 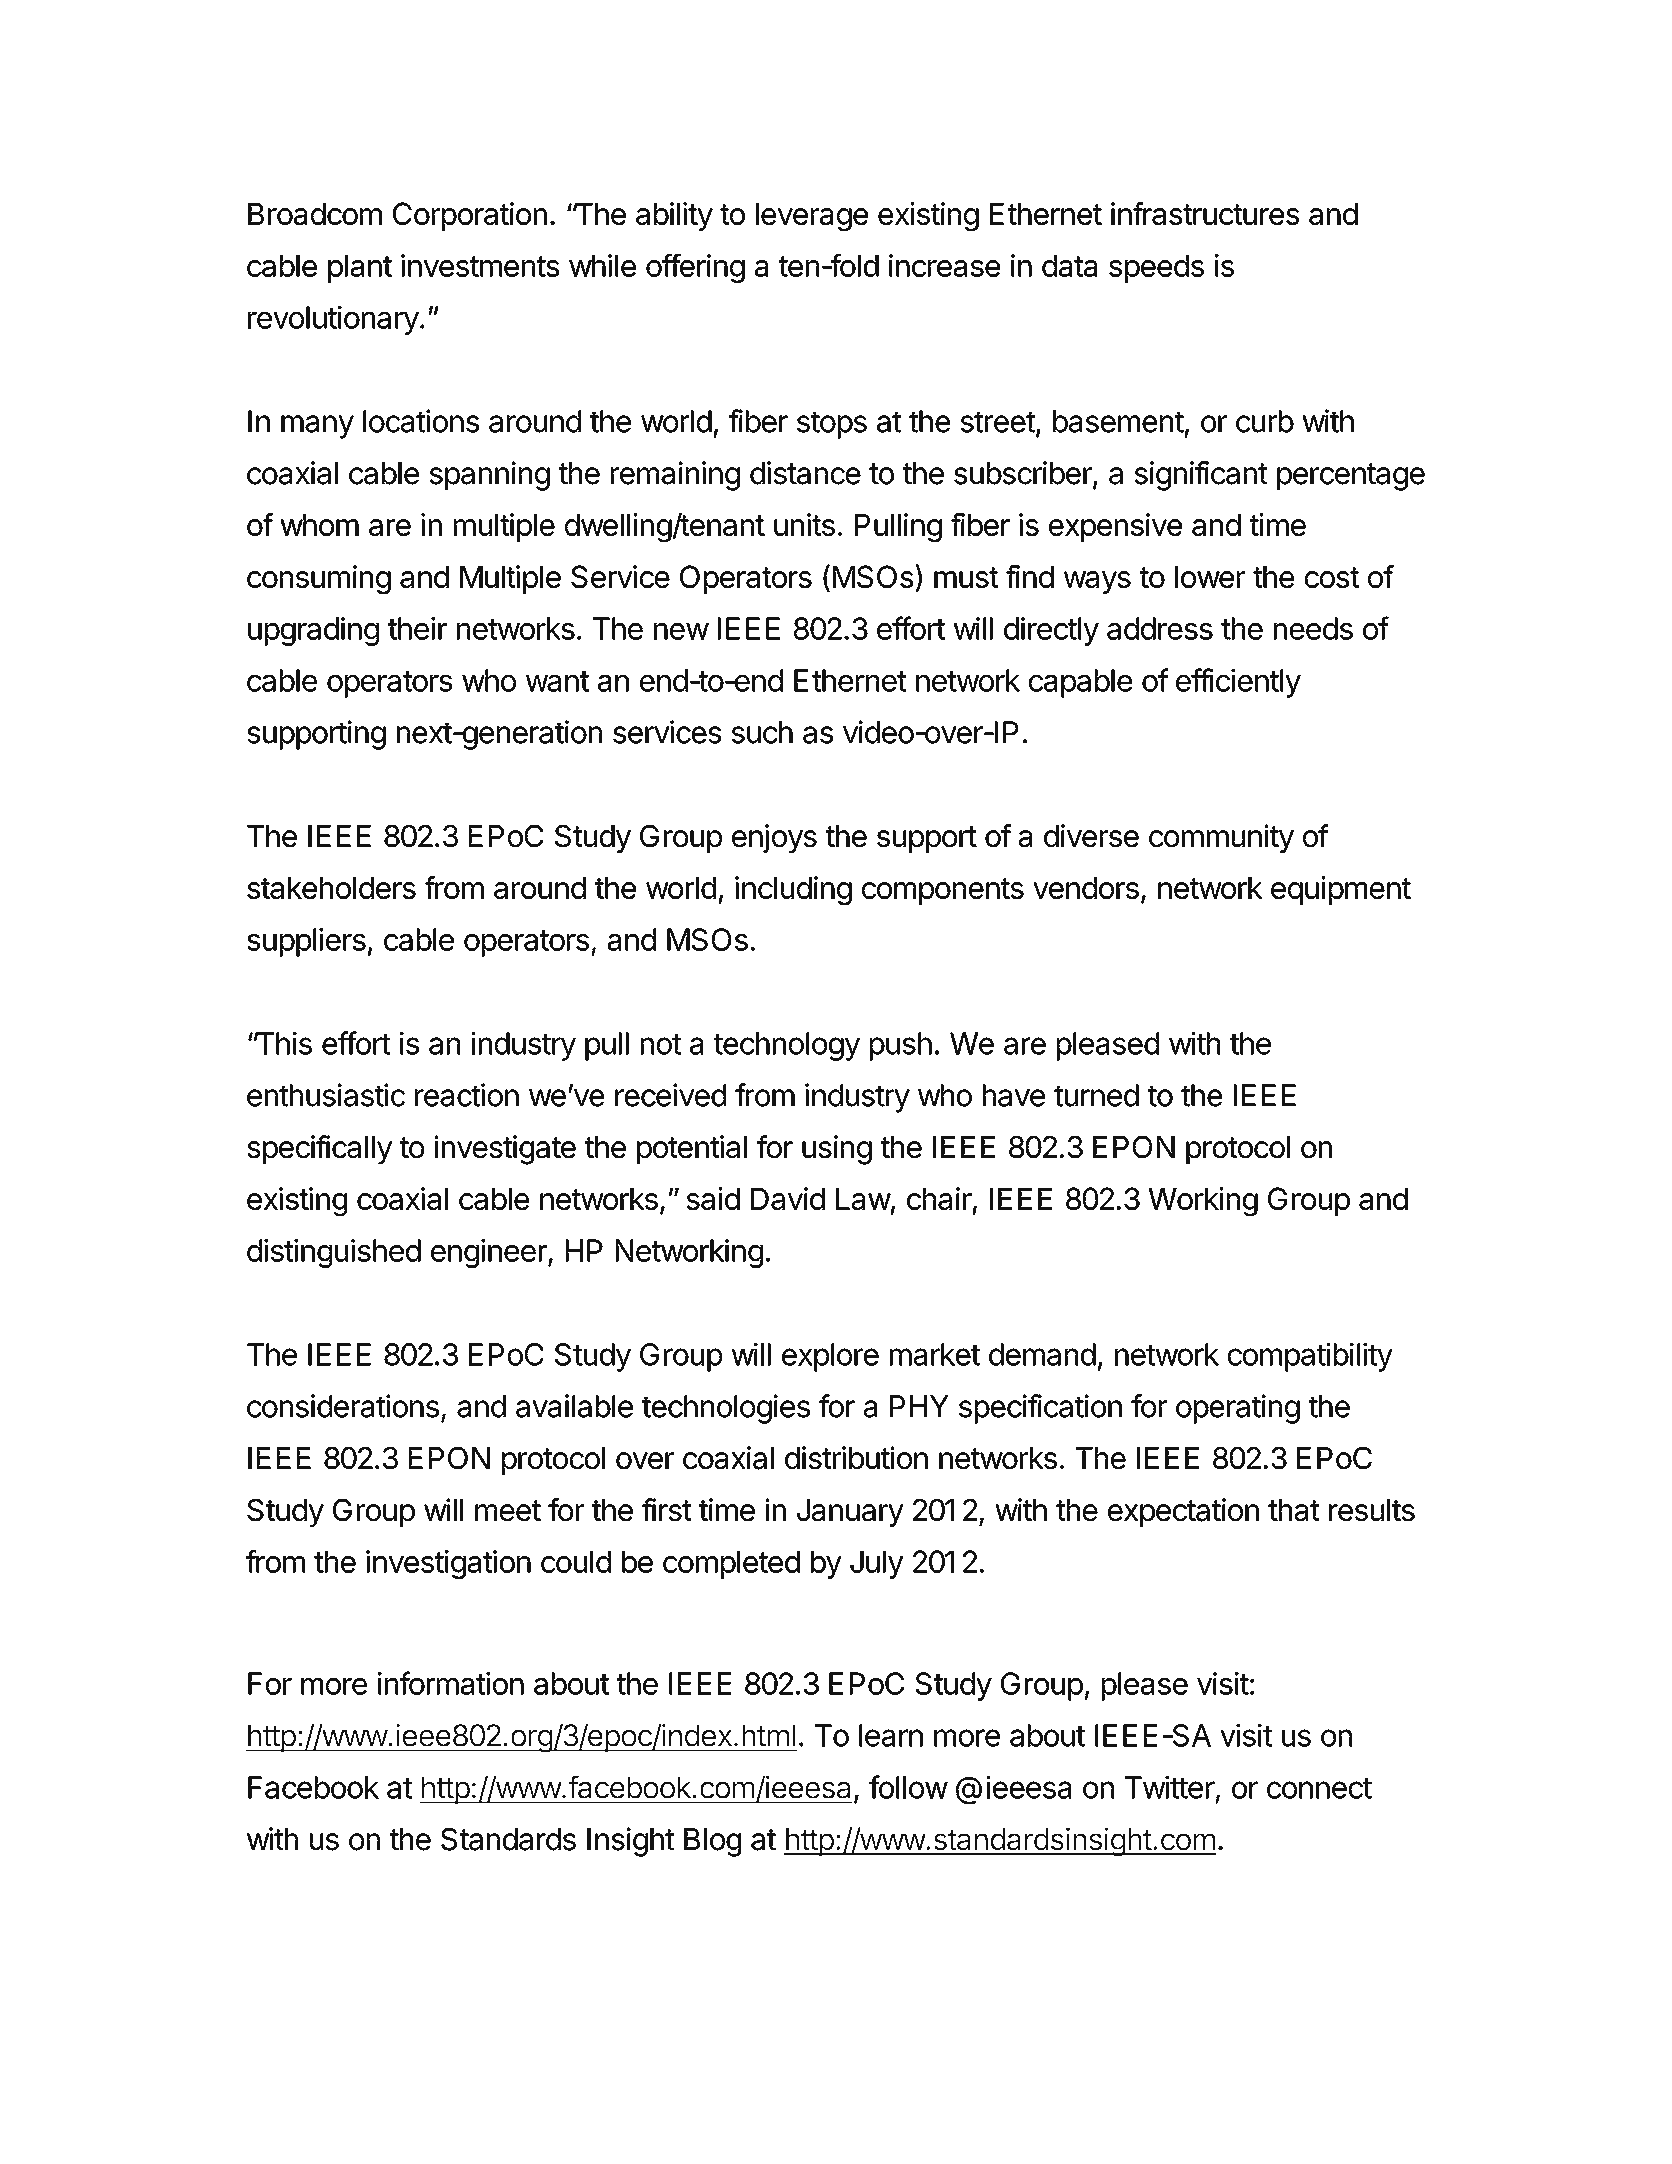 What do you see at coordinates (908, 1787) in the document?
I see `follow` at bounding box center [908, 1787].
